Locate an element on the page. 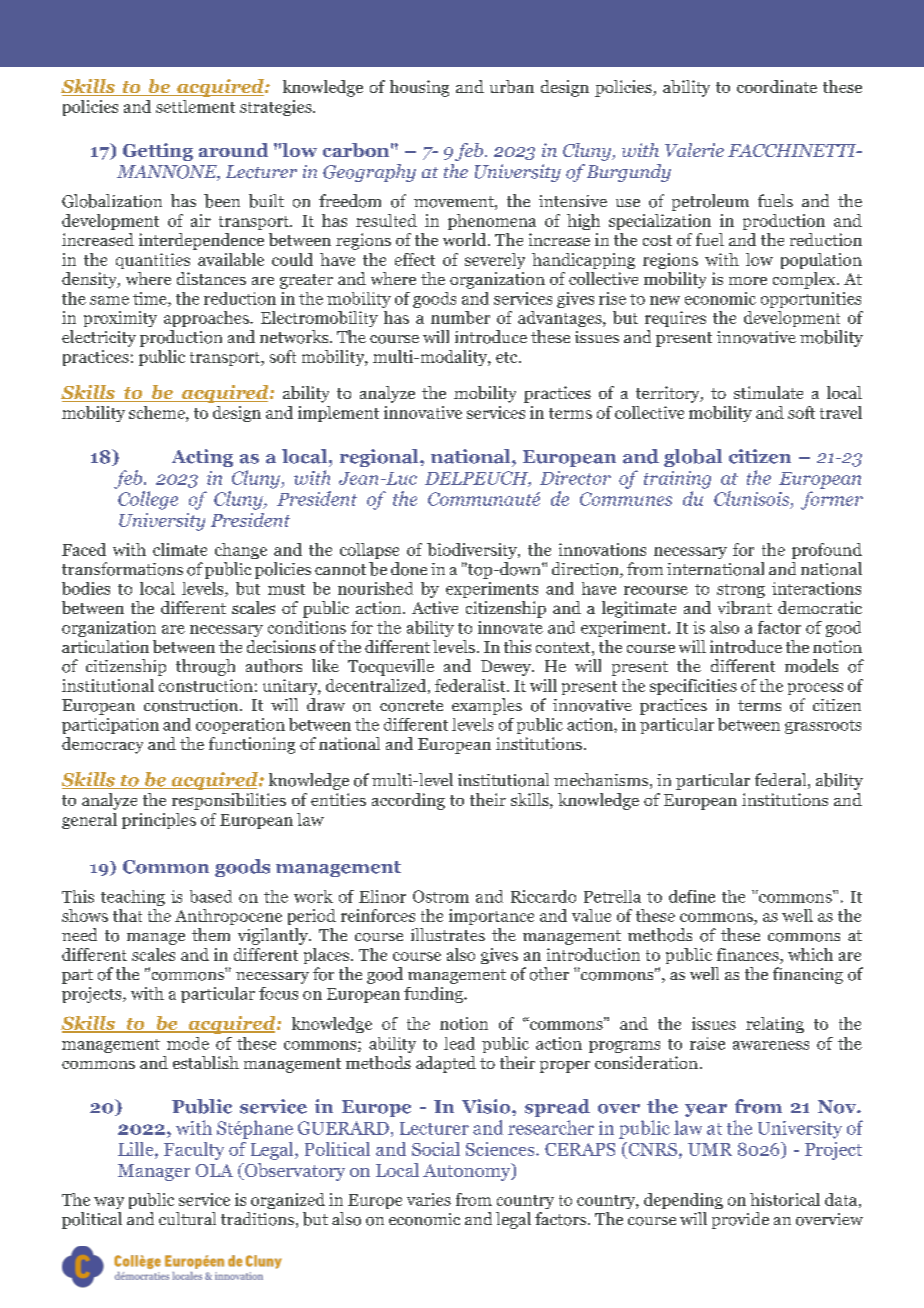 This page has width=924, height=1308. Getting is located at coordinates (158, 152).
